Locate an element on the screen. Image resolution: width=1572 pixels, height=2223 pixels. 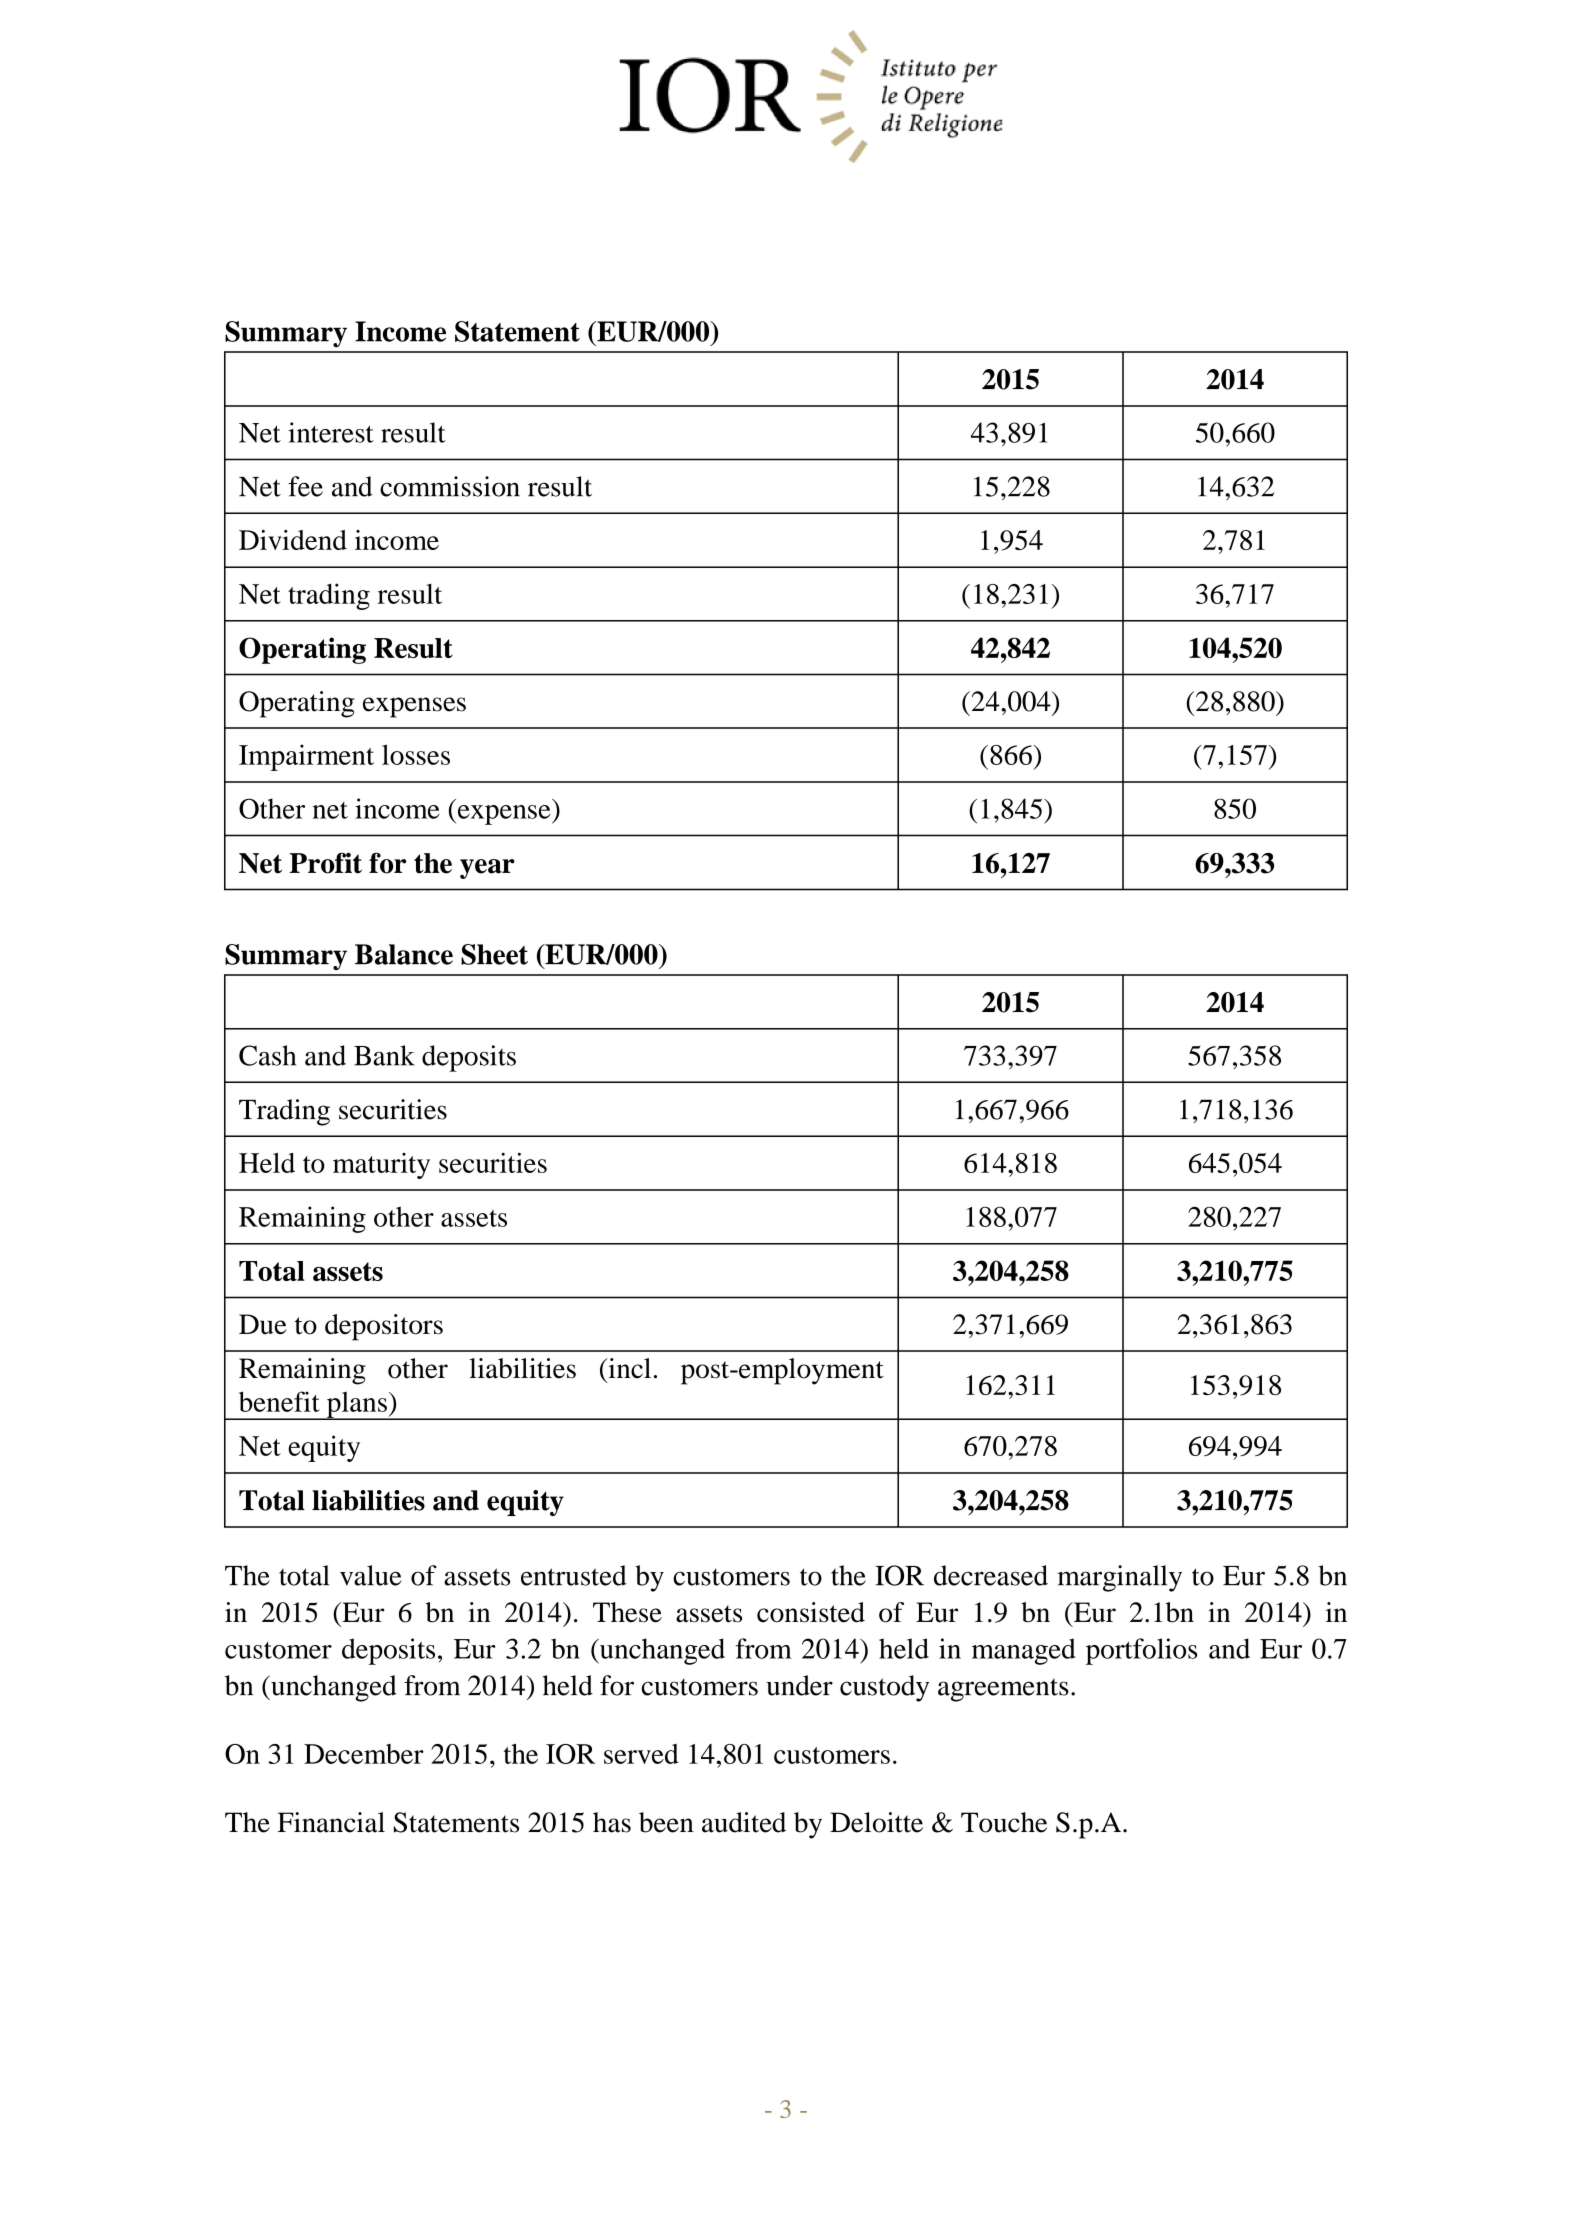
incl is located at coordinates (628, 1368).
